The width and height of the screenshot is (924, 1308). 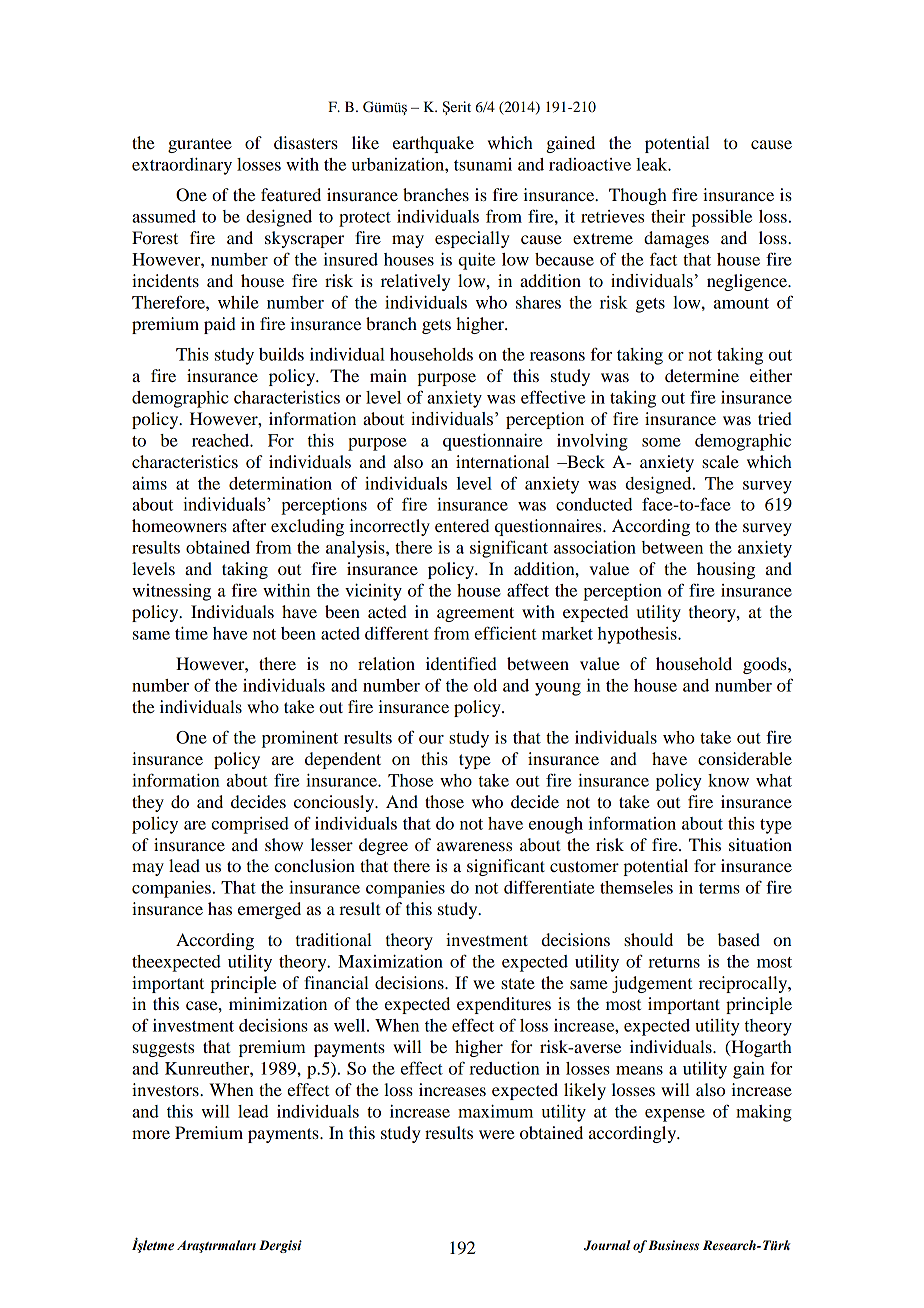 I want to click on scale, so click(x=720, y=461).
